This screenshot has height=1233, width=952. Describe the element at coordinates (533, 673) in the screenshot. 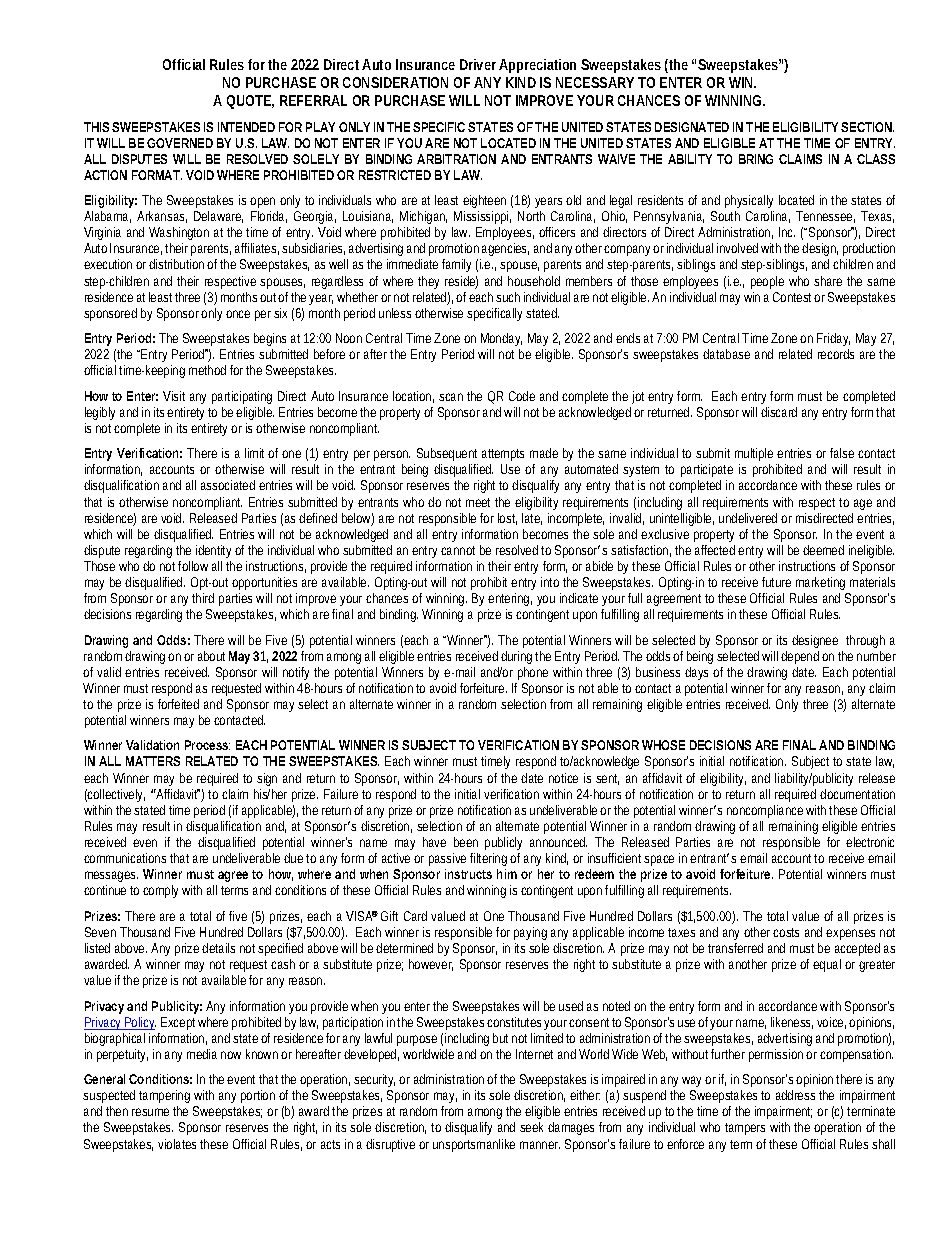

I see `phone` at that location.
